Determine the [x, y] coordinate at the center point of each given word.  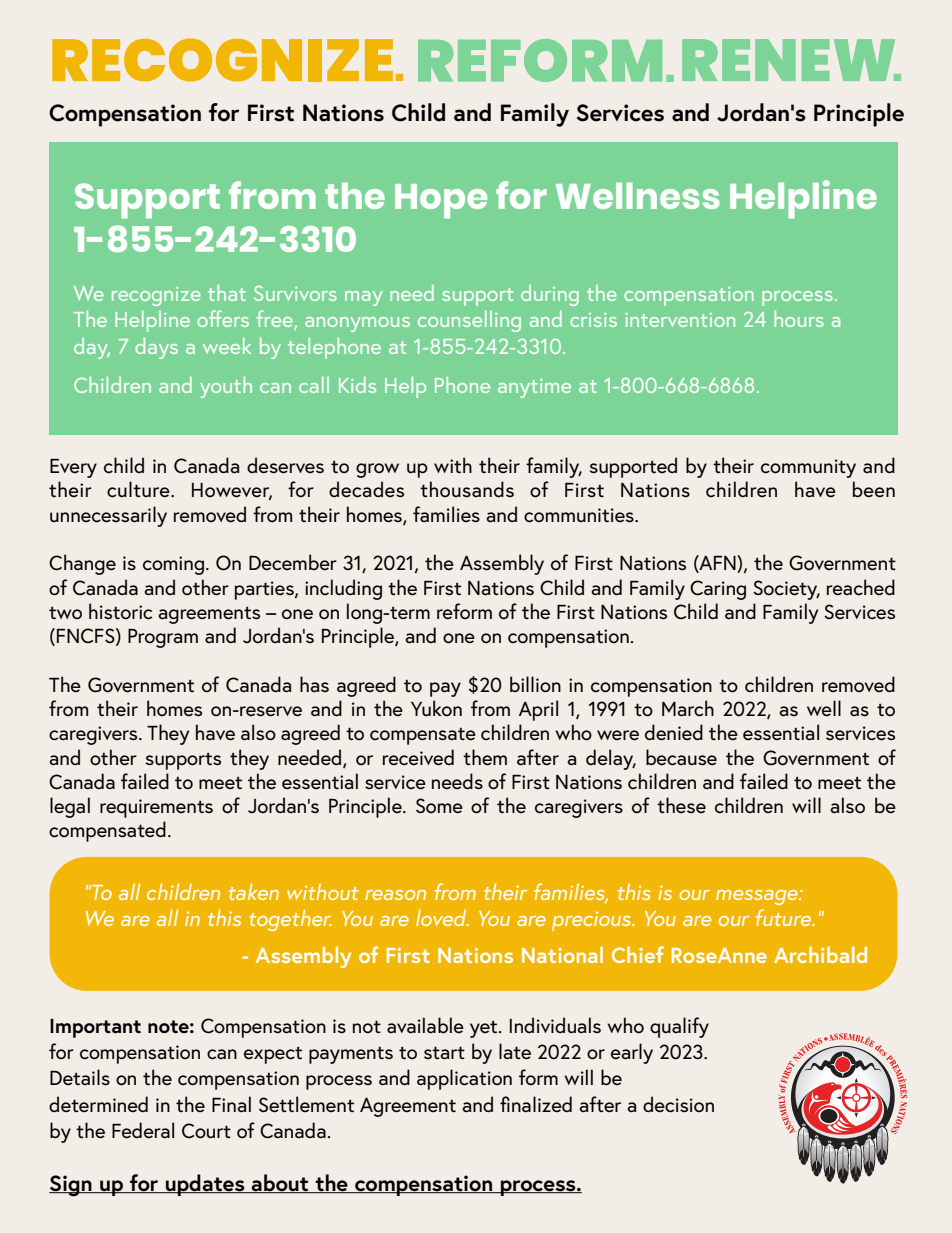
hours [799, 319]
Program [163, 638]
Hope [441, 201]
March [688, 708]
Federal [143, 1130]
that [227, 293]
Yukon [436, 708]
